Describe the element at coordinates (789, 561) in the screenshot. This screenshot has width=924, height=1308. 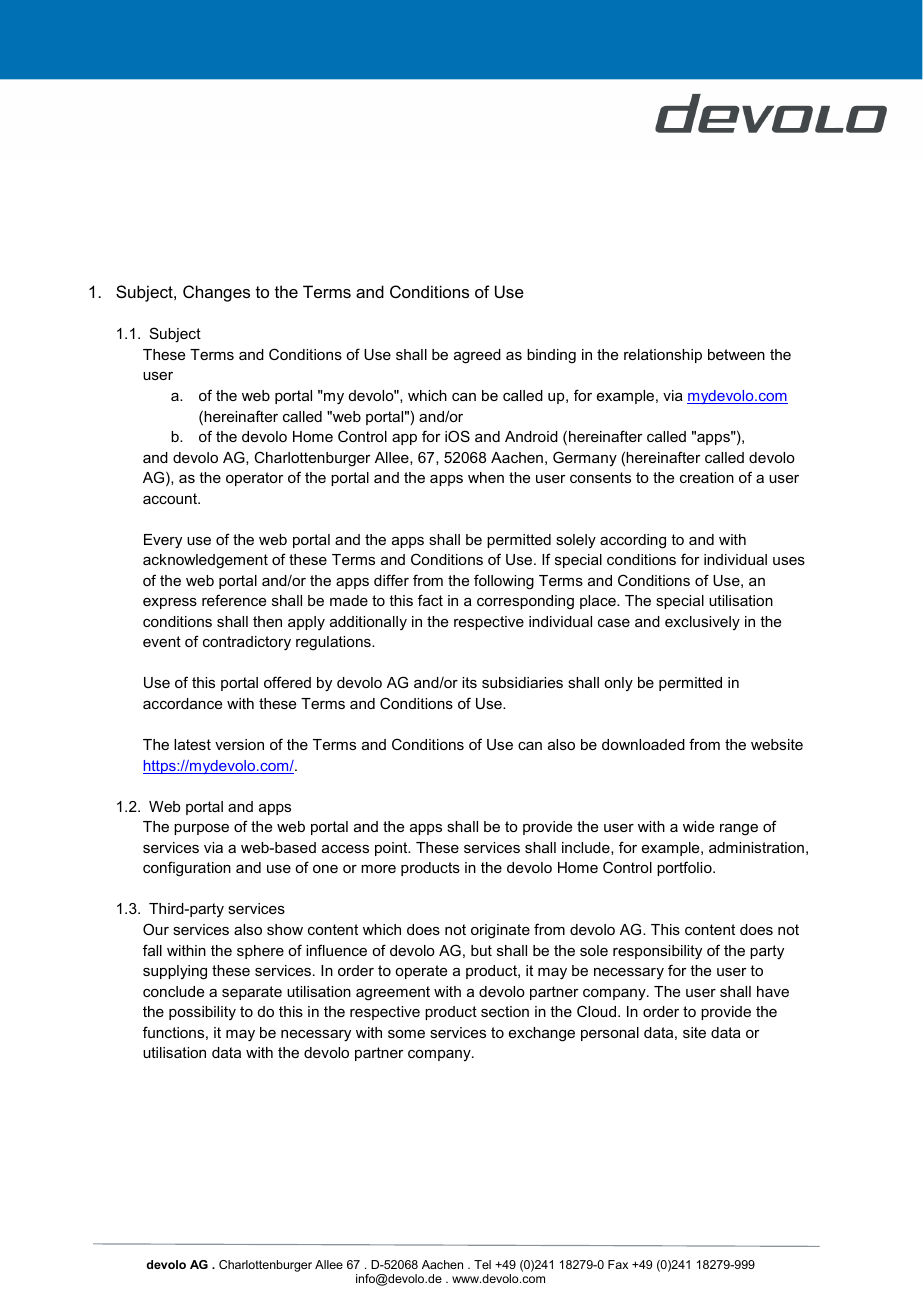
I see `uses` at that location.
